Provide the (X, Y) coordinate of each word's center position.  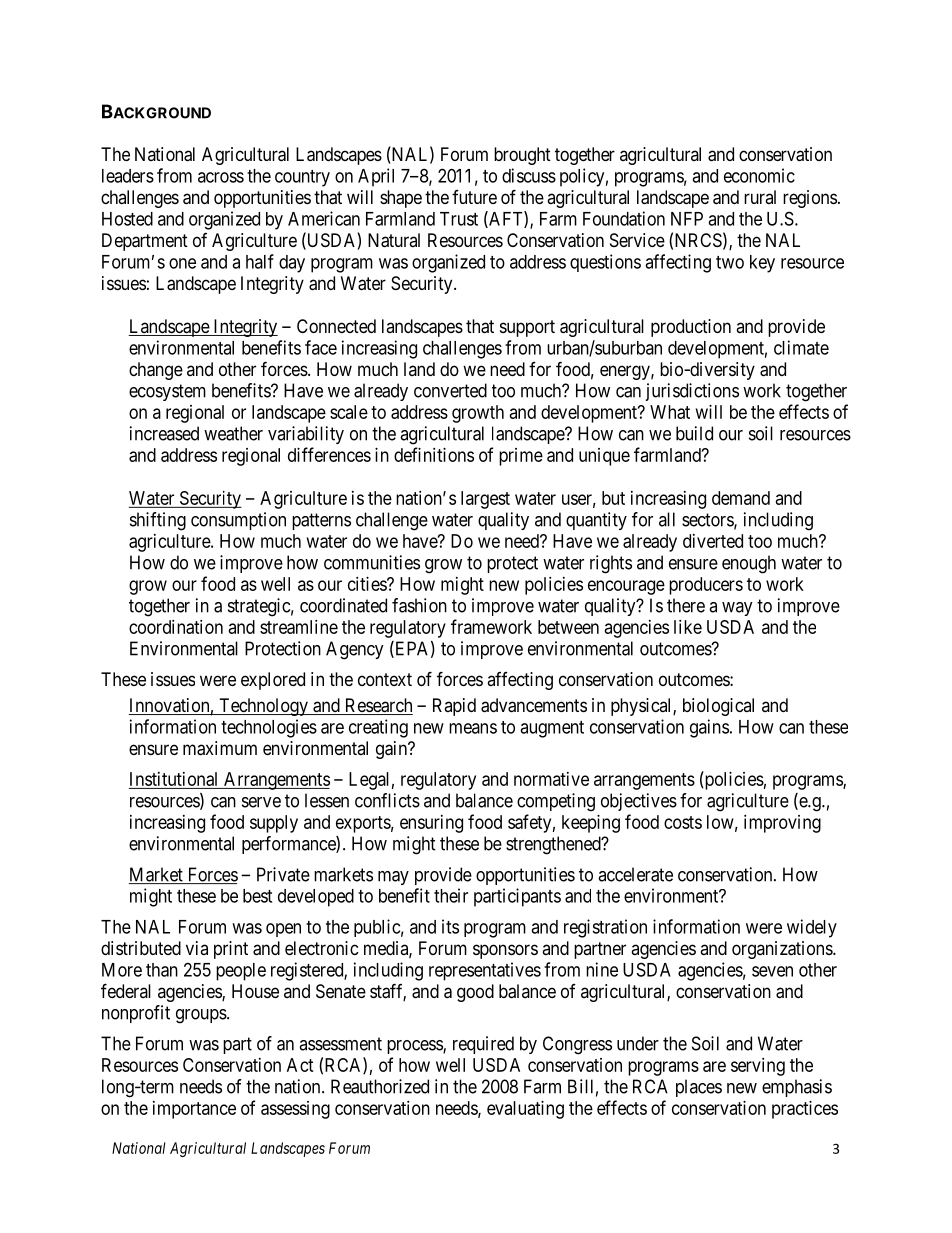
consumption (238, 521)
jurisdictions (692, 392)
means (473, 728)
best (257, 896)
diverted (713, 541)
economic (759, 175)
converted (450, 390)
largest (485, 500)
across (221, 177)
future (474, 197)
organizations (783, 950)
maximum (220, 748)
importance (194, 1110)
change (156, 371)
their (451, 895)
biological (718, 707)
